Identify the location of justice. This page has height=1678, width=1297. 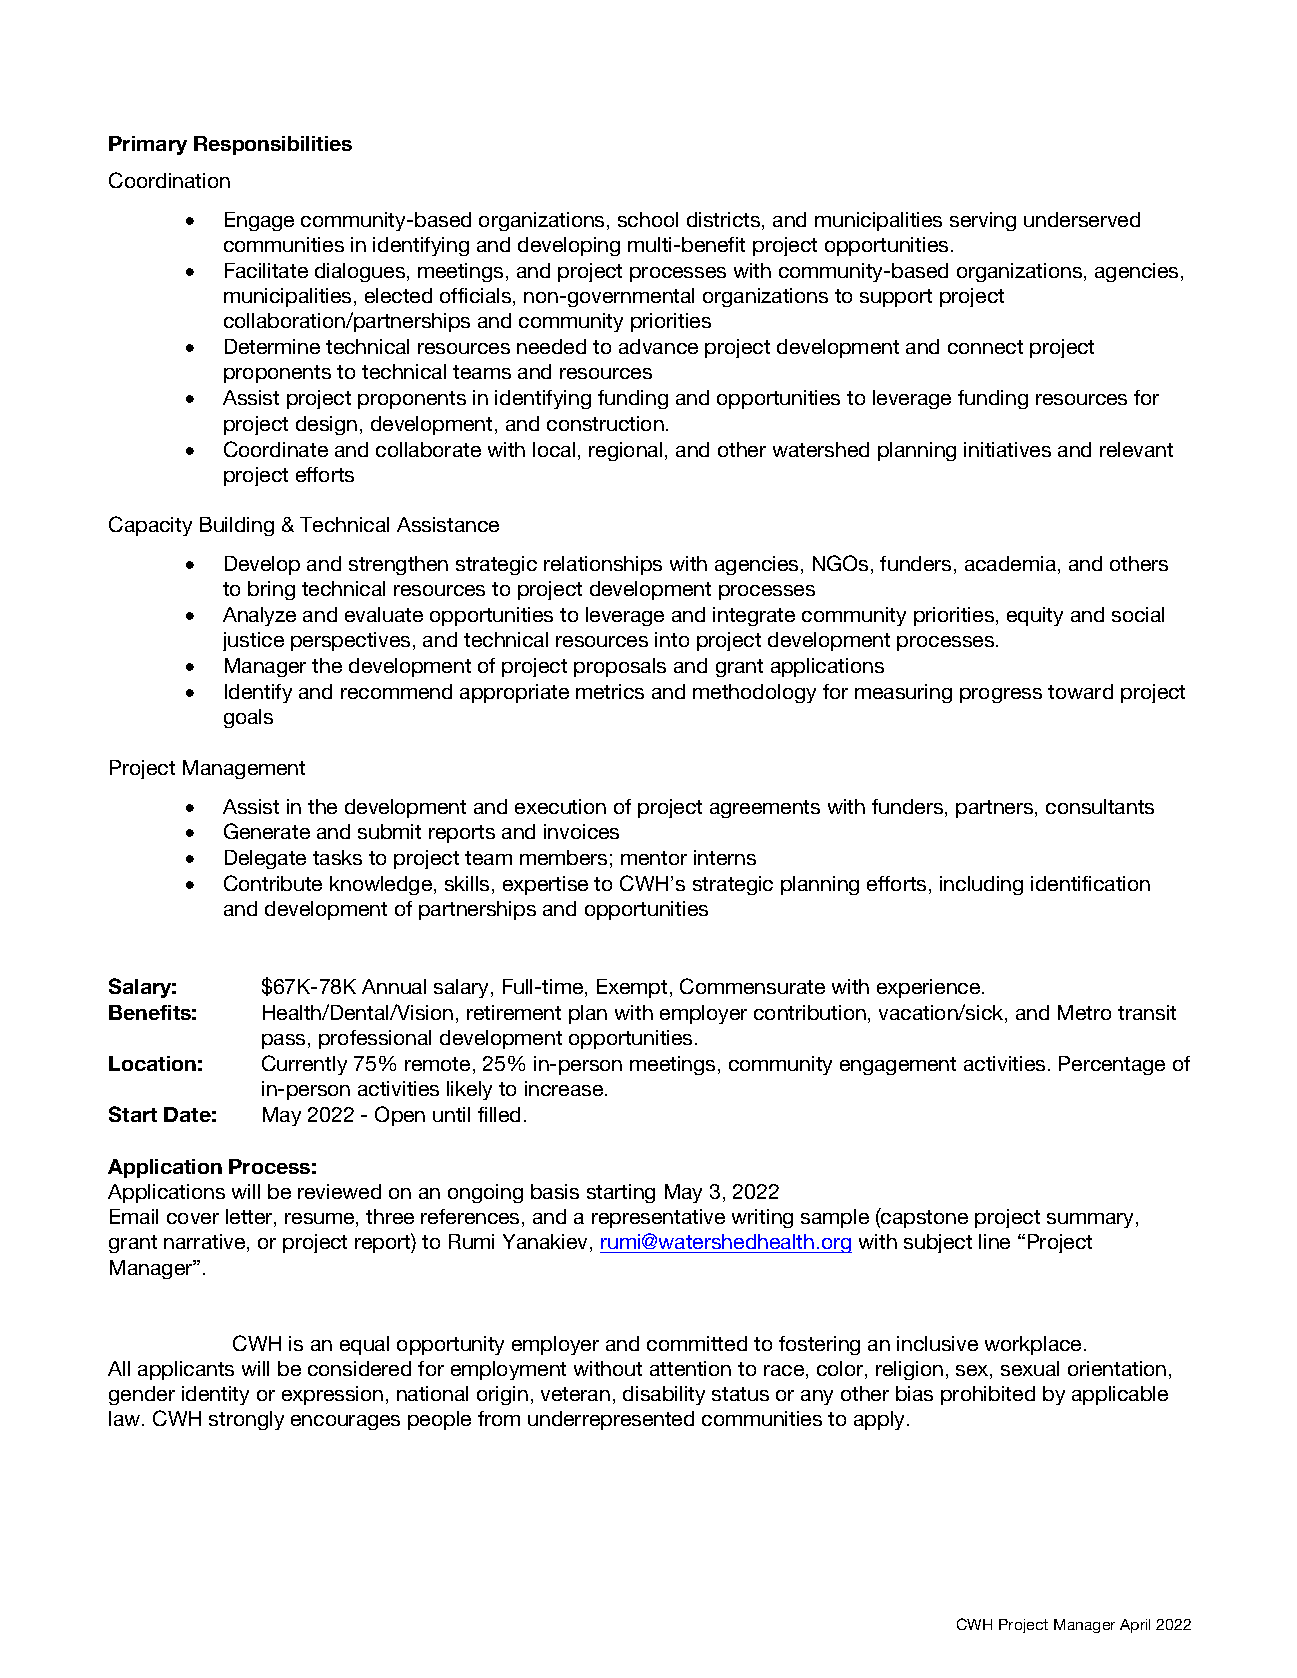
(253, 641).
